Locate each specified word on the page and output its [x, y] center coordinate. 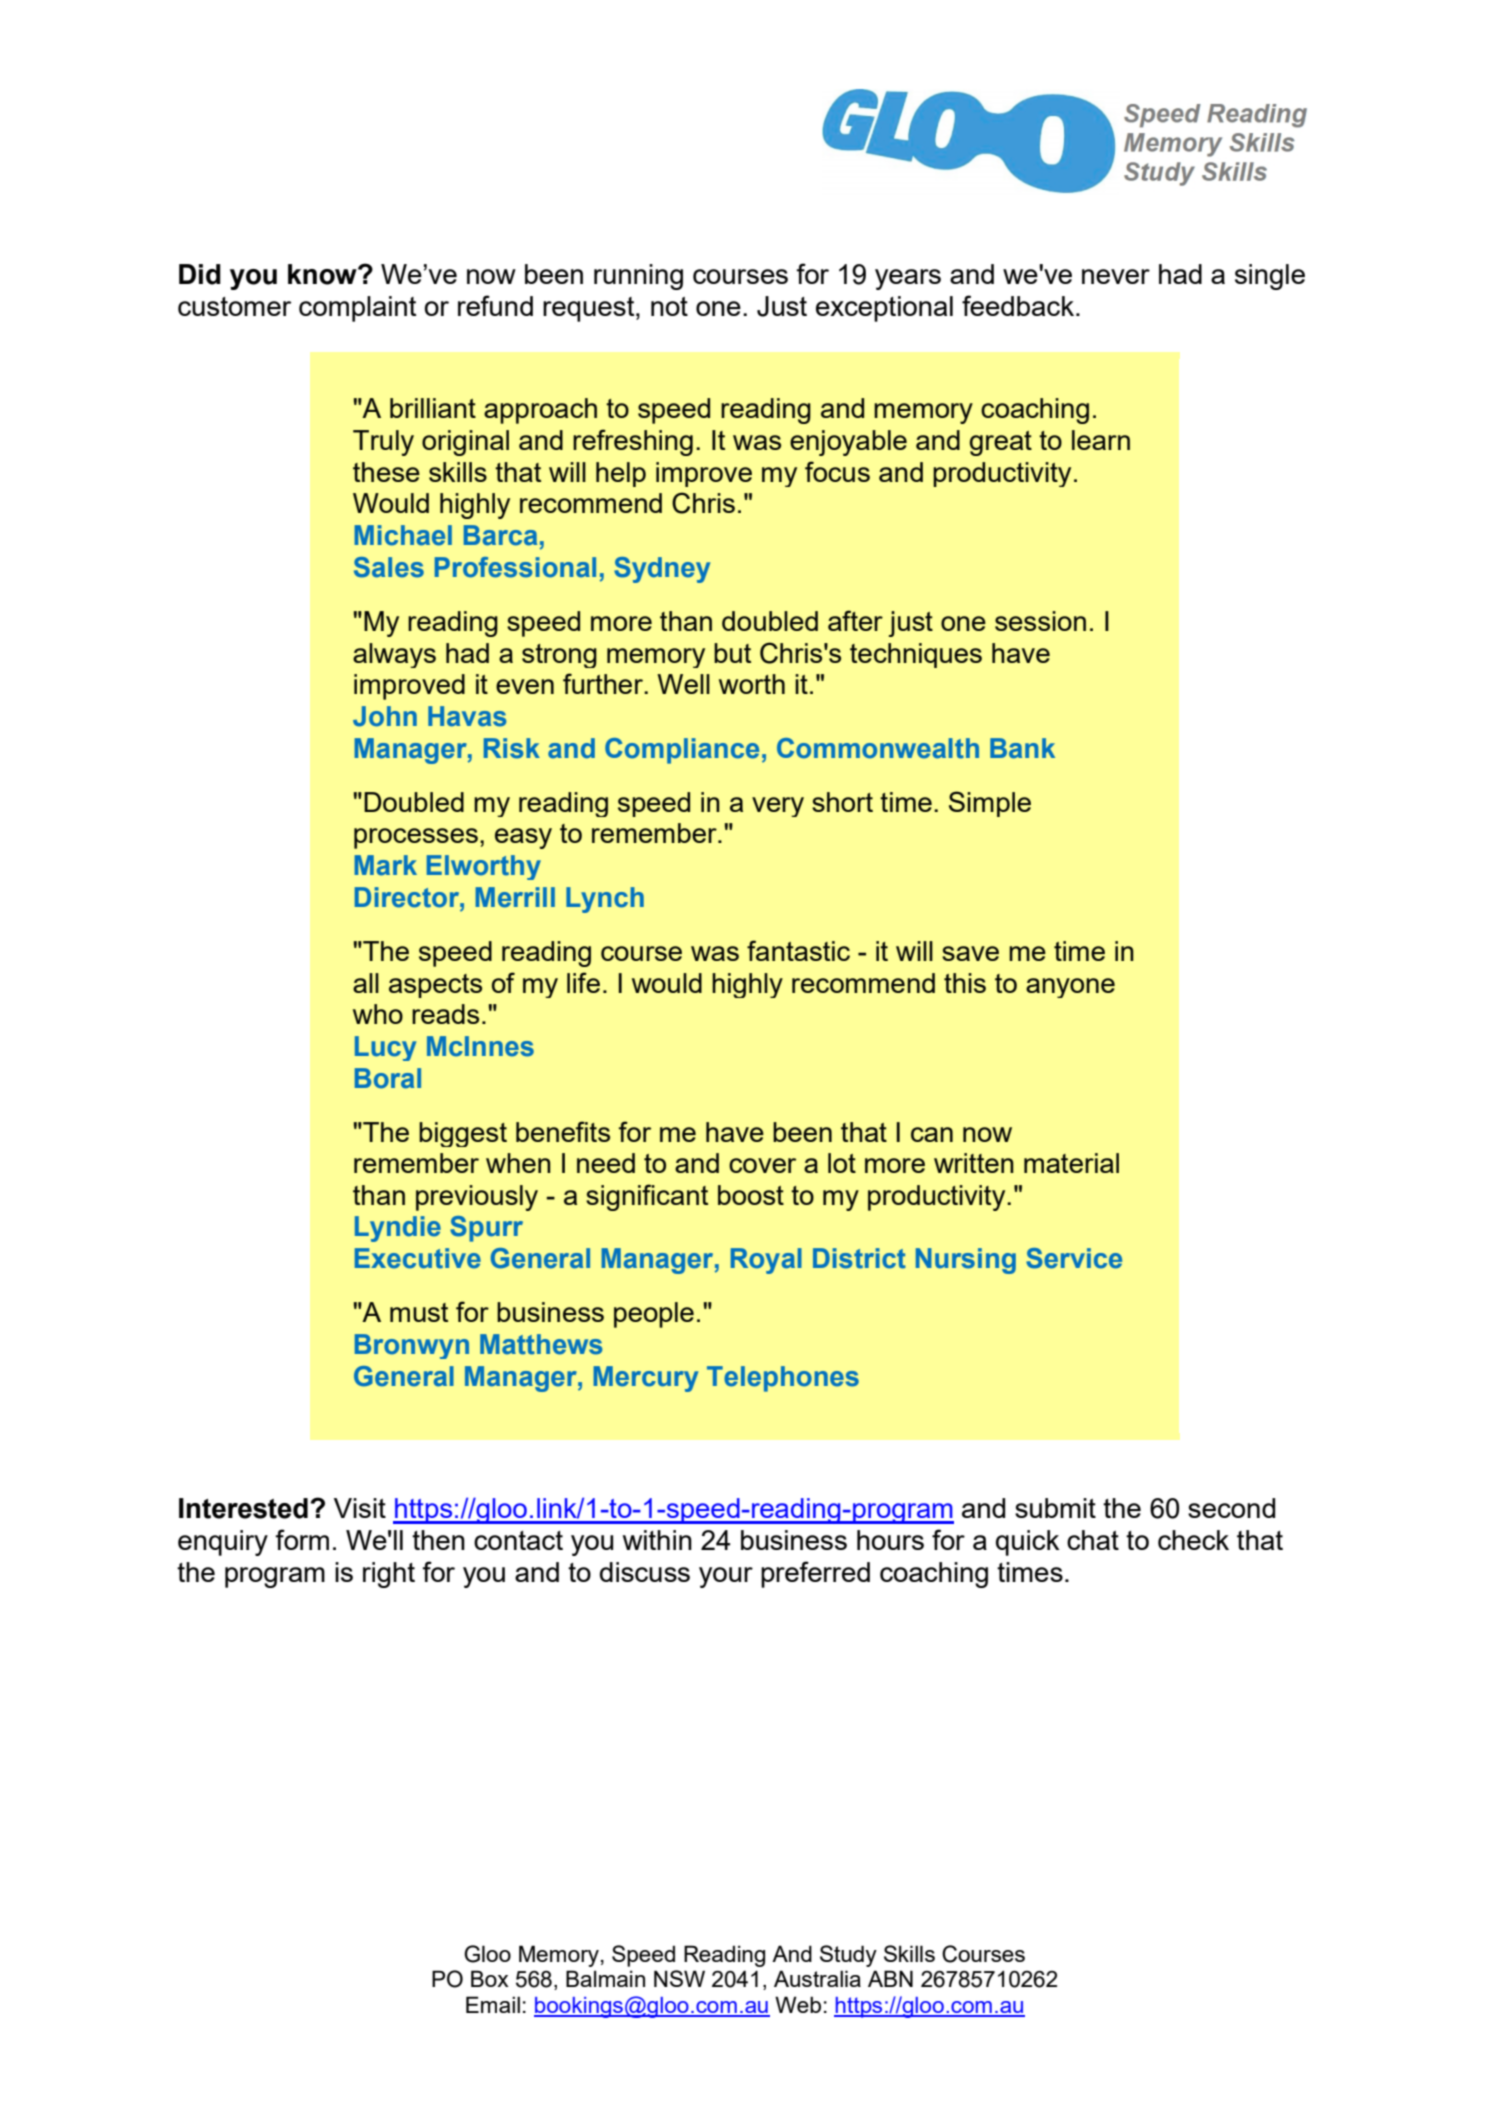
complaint [357, 309]
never [1116, 276]
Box [490, 1978]
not [669, 306]
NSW [679, 1978]
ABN [890, 1978]
